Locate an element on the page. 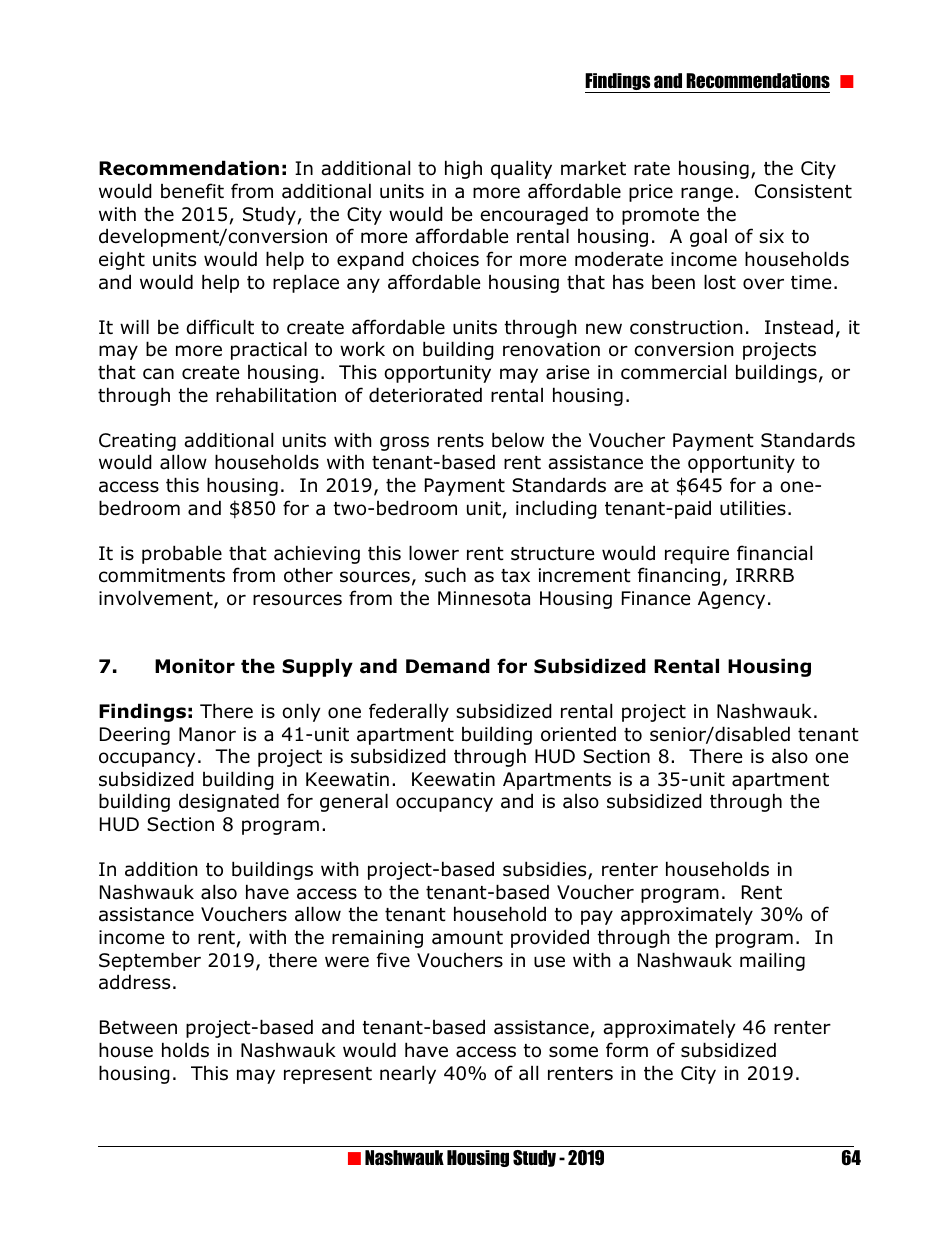 Image resolution: width=952 pixels, height=1233 pixels. subsidies is located at coordinates (546, 870).
